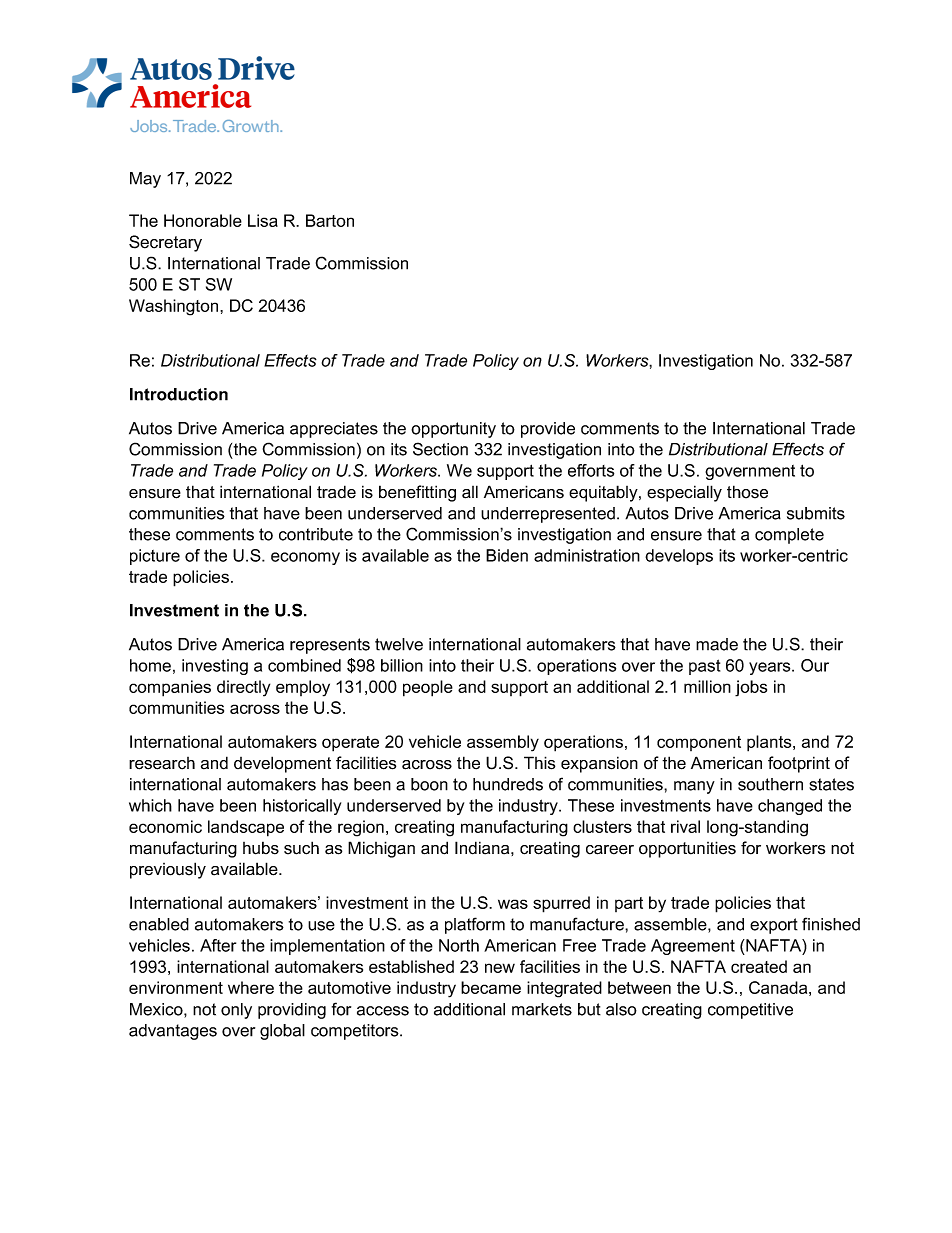 This document has height=1233, width=952. I want to click on appreciates, so click(334, 430).
